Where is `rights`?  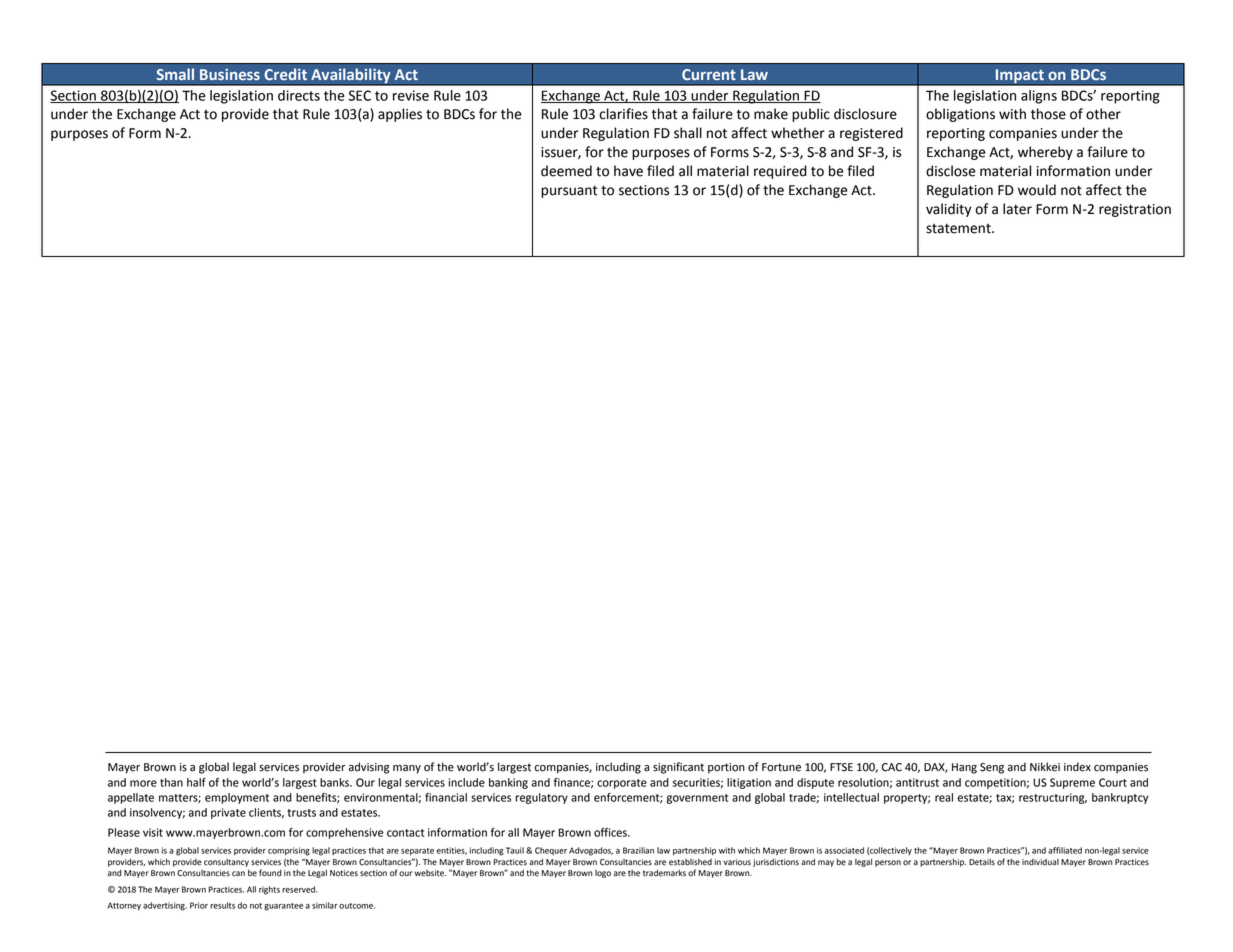 rights is located at coordinates (269, 890).
